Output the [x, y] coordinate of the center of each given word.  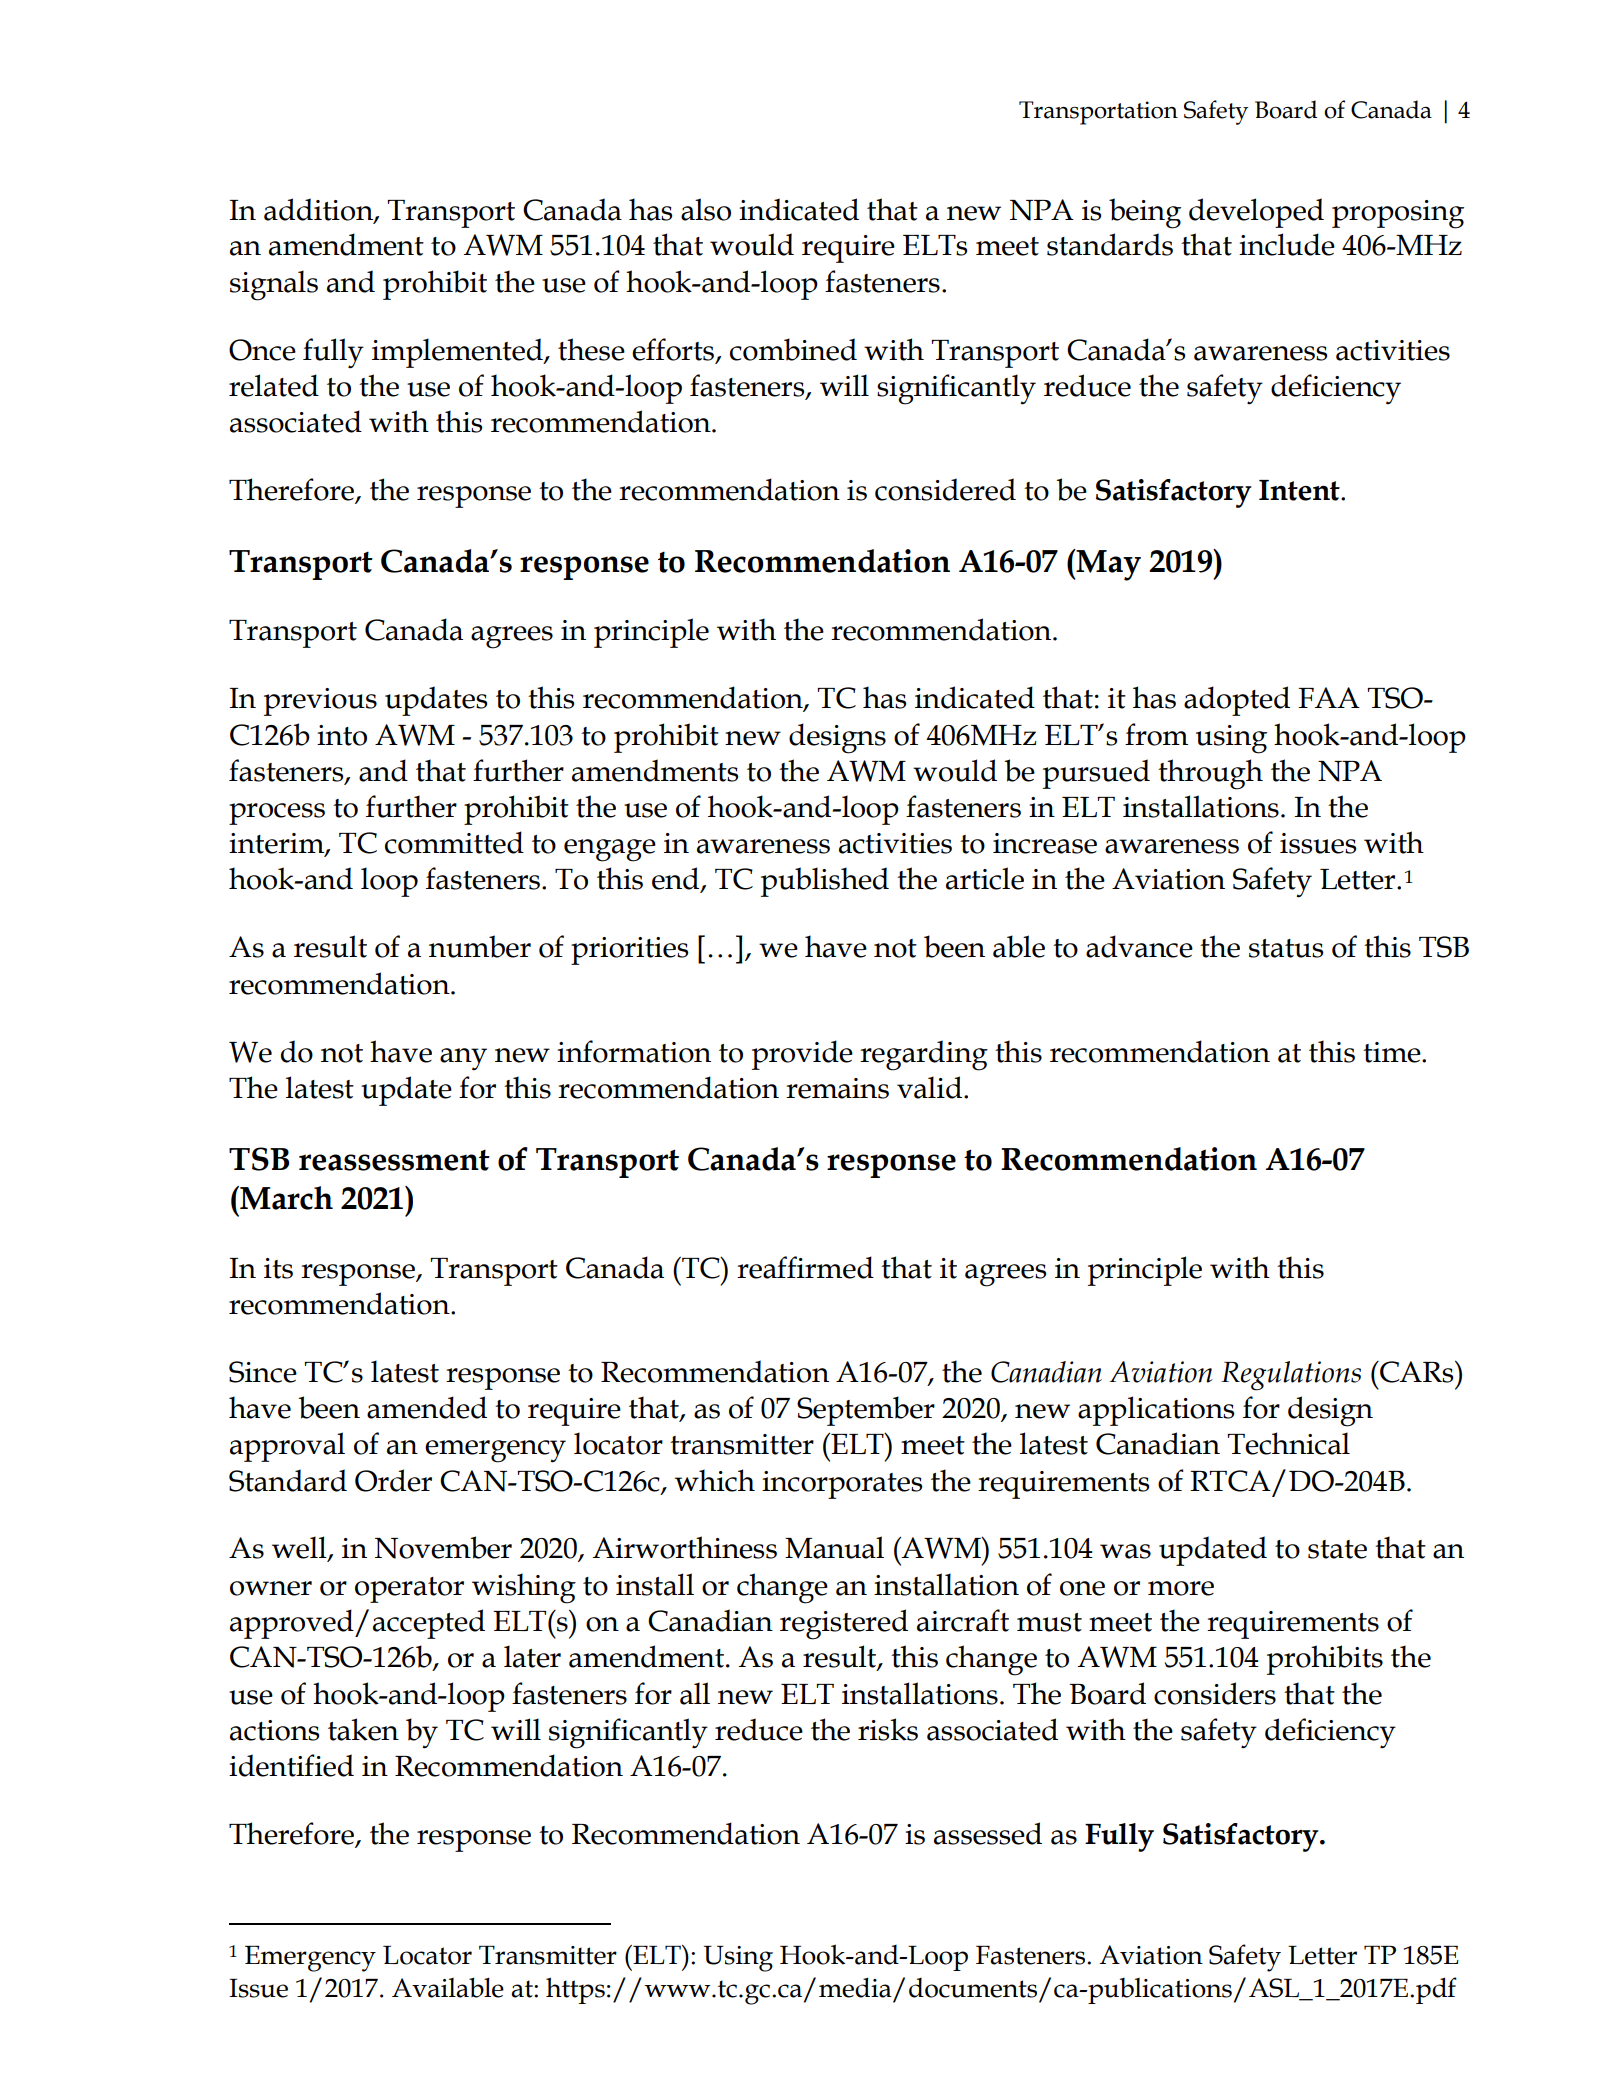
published [825, 882]
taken [363, 1729]
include [1287, 244]
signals [274, 285]
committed [454, 842]
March [285, 1198]
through [1210, 774]
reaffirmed [805, 1267]
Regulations [1291, 1376]
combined [793, 349]
